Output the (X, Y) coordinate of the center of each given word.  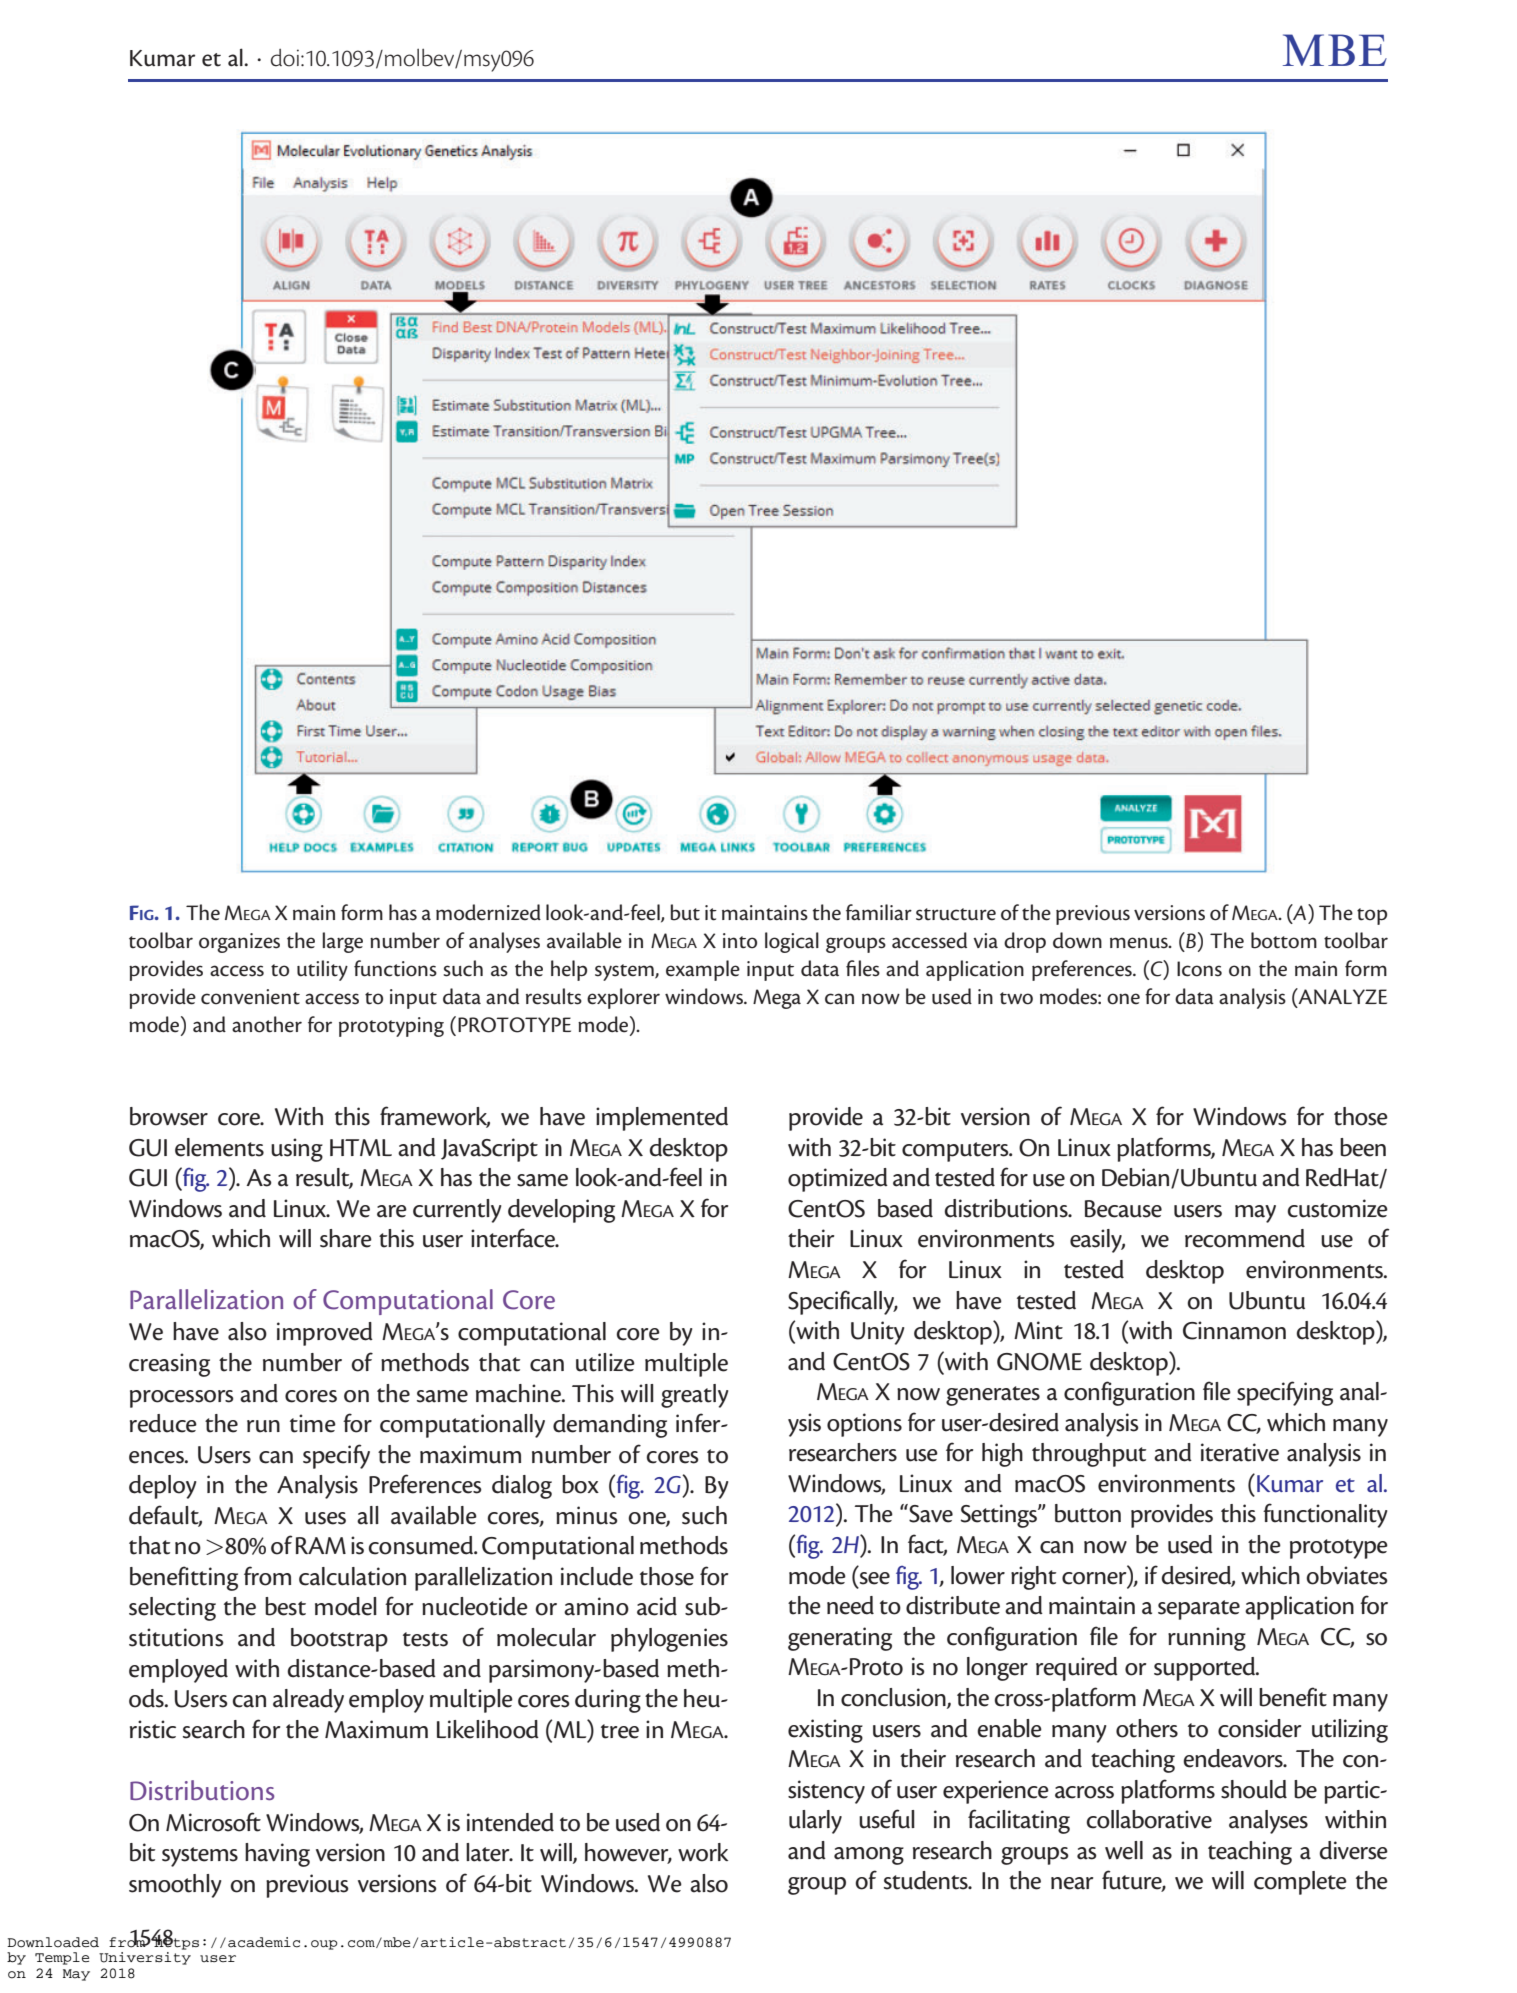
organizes (239, 943)
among (869, 1856)
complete (1300, 1883)
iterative (1240, 1452)
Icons (1199, 969)
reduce (163, 1423)
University (145, 1958)
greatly (694, 1396)
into (740, 941)
